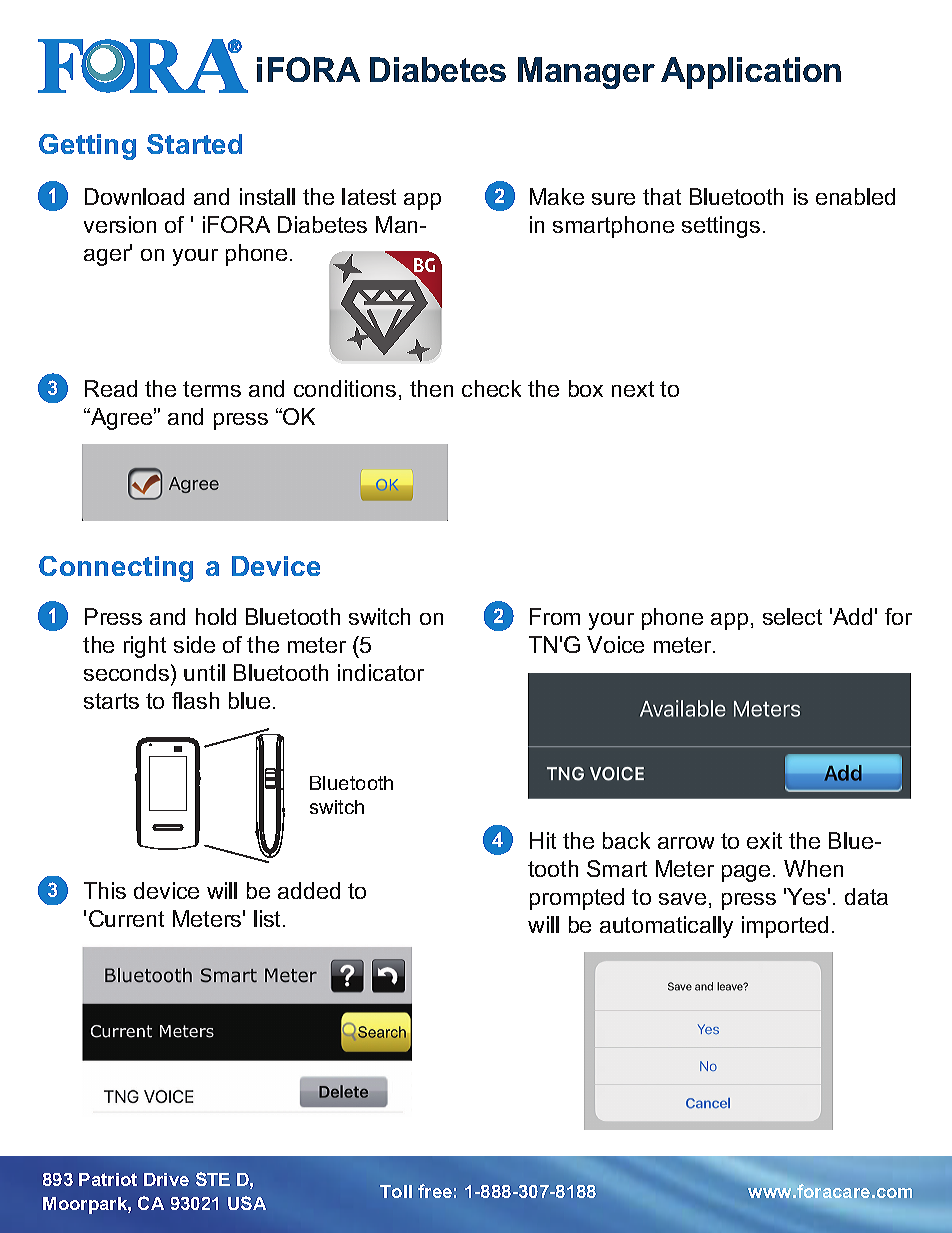 This image has width=952, height=1233. What do you see at coordinates (785, 927) in the image?
I see `imported` at bounding box center [785, 927].
